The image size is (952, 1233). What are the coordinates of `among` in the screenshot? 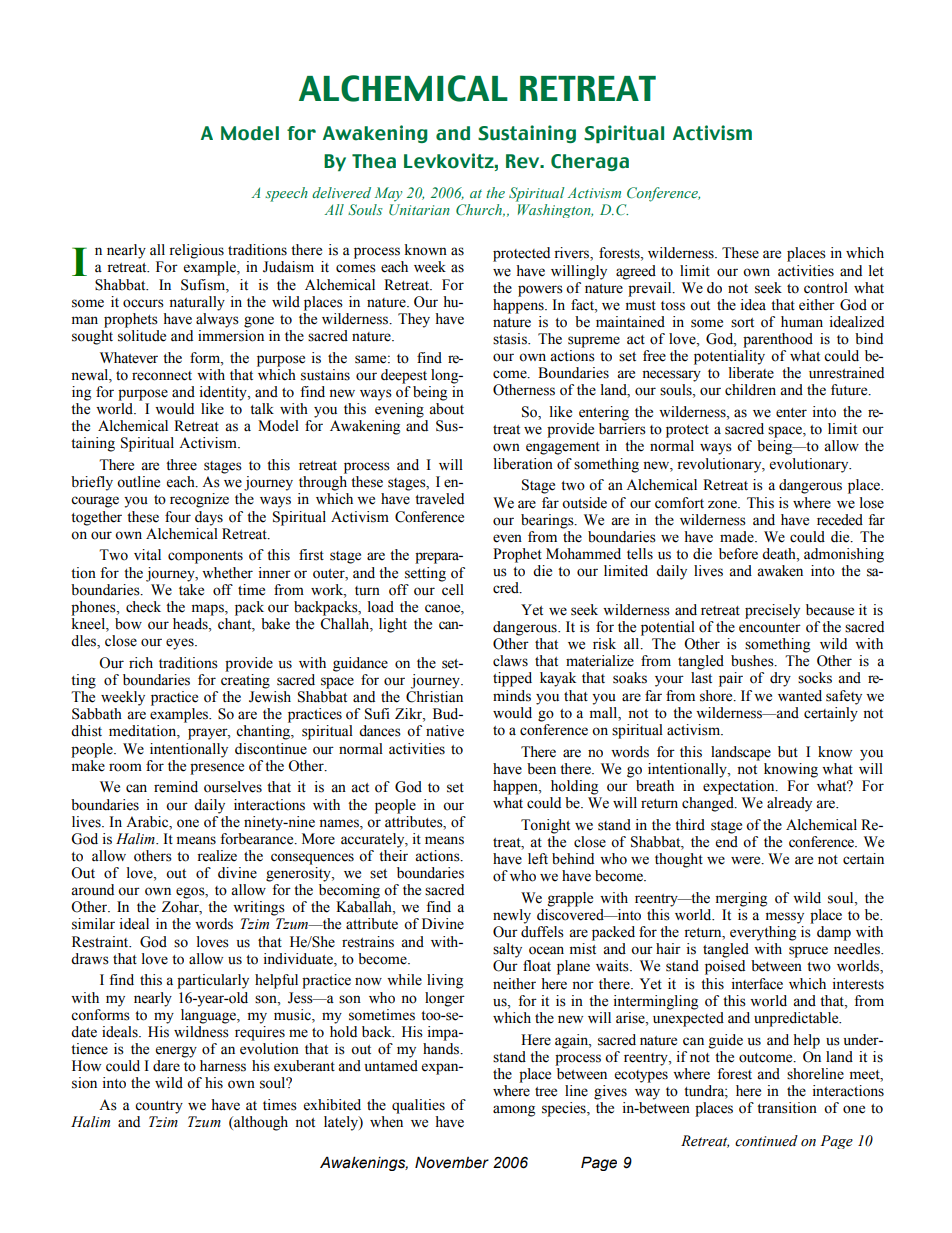 It's located at (514, 1111).
